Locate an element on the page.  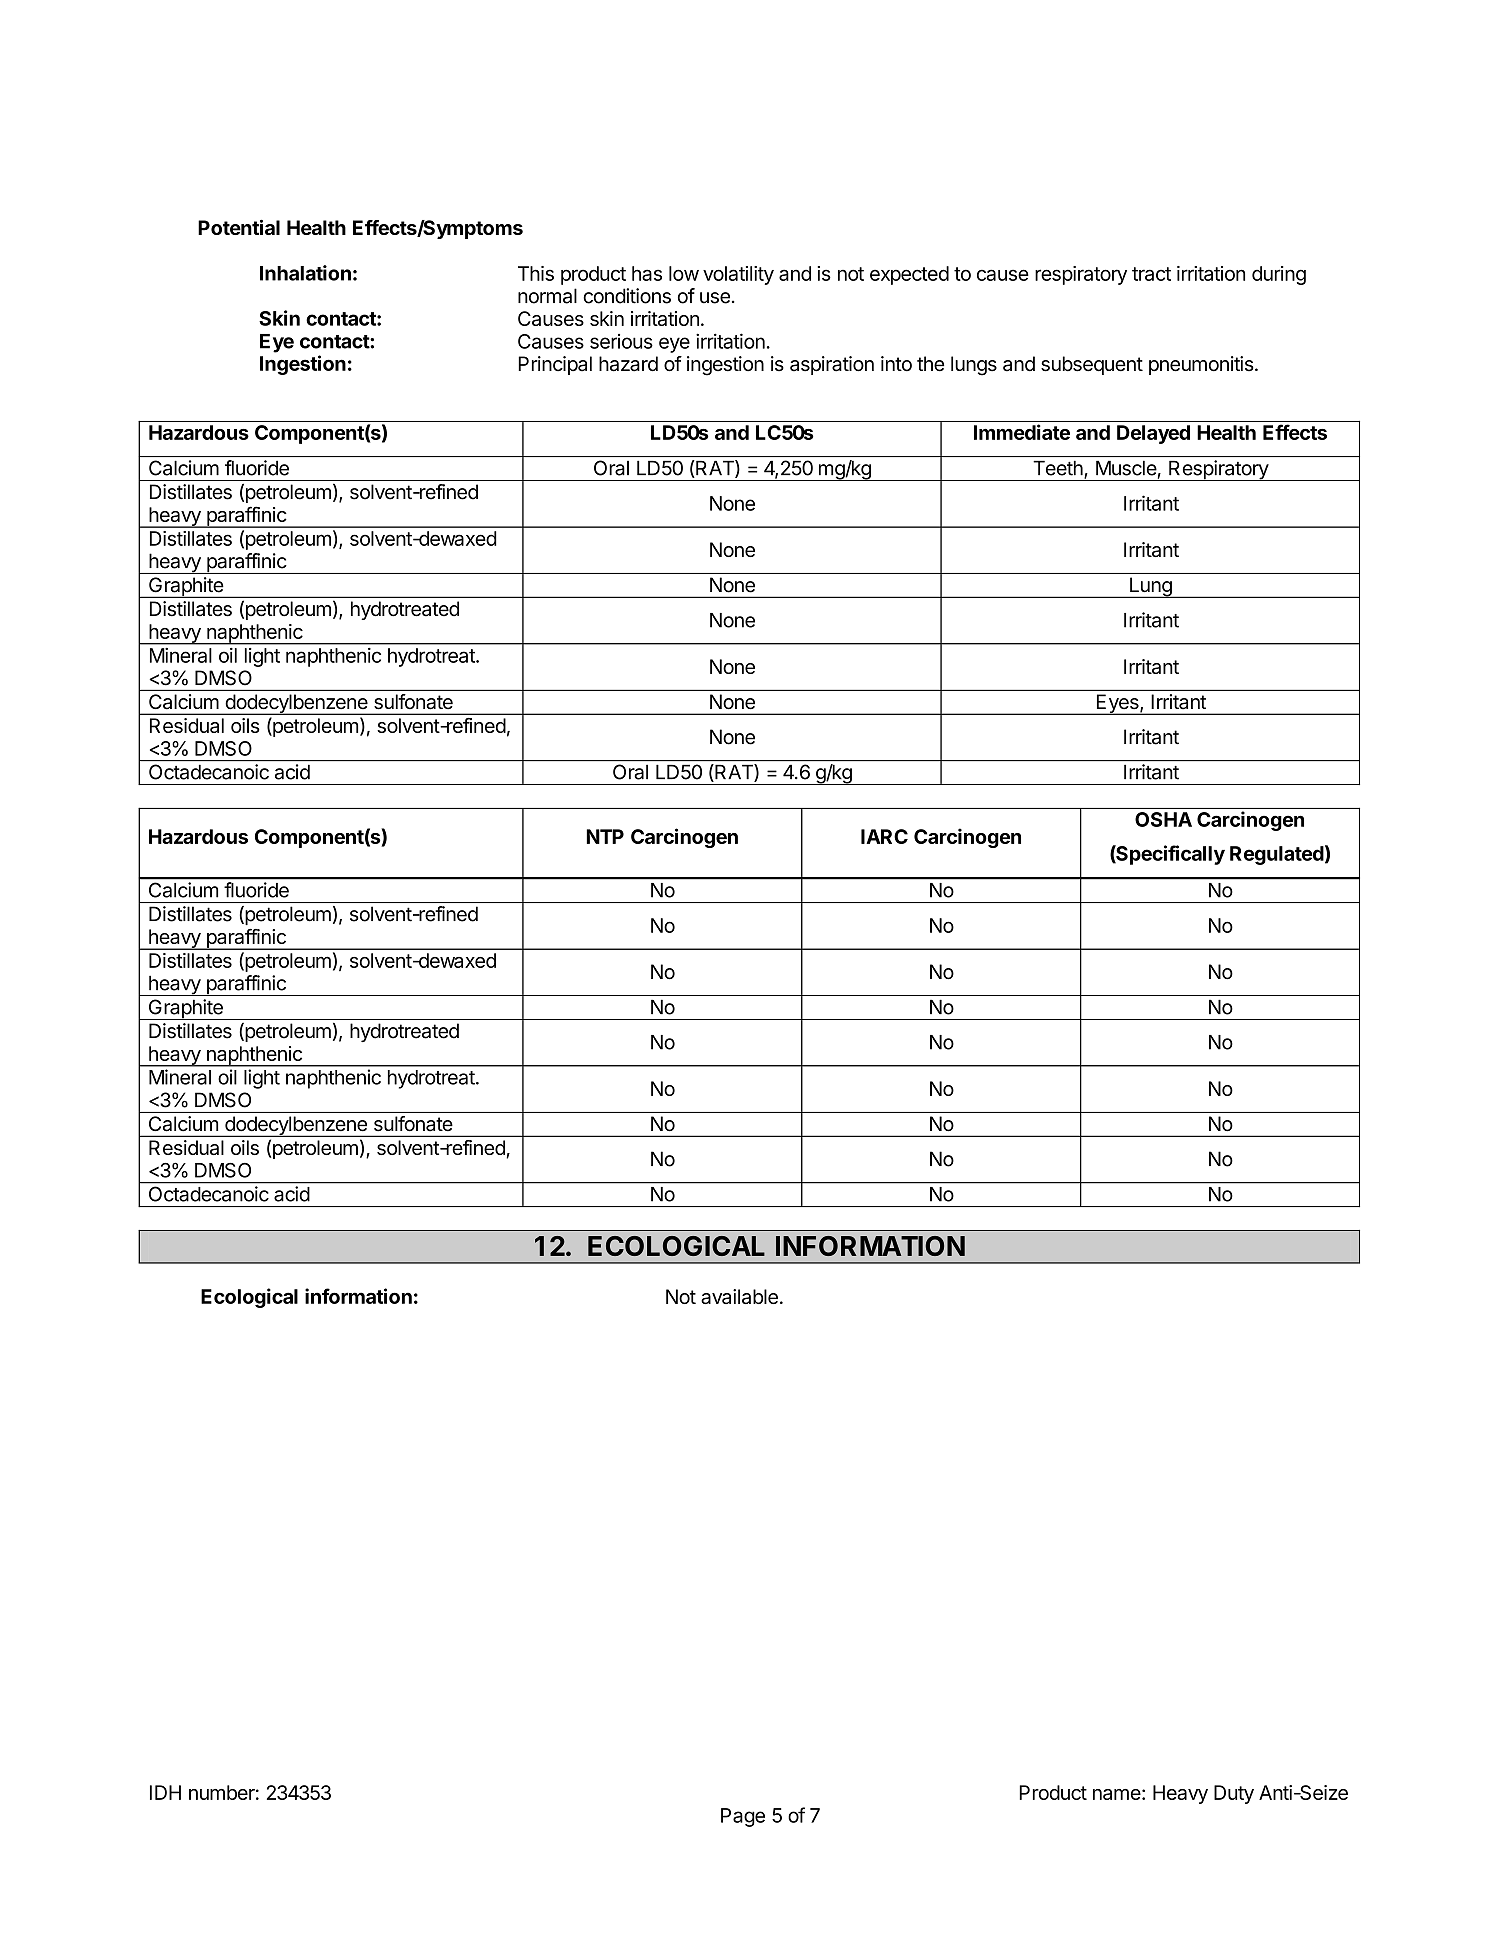
OSHA is located at coordinates (1163, 819).
